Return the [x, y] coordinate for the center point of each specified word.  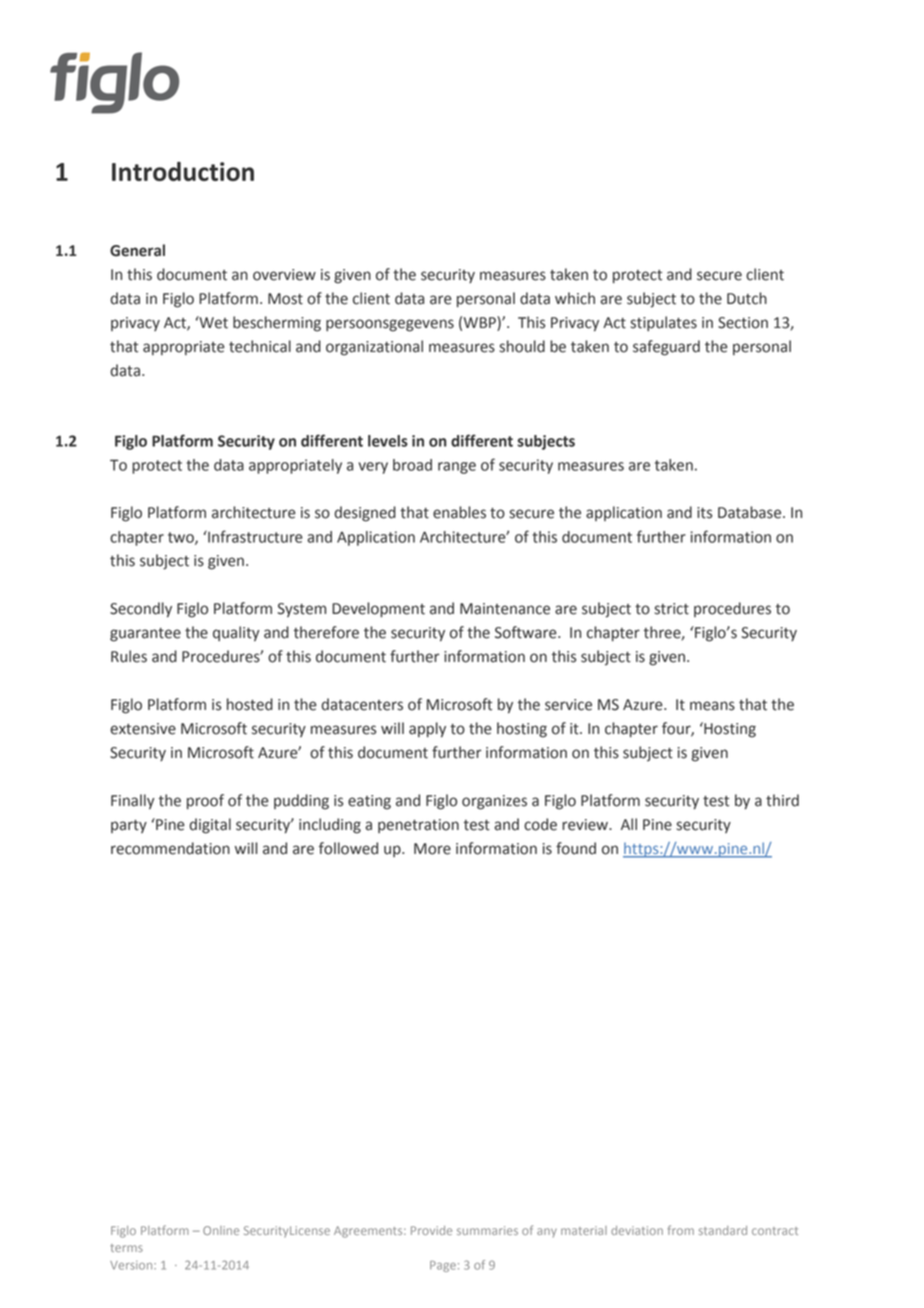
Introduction [183, 171]
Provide [431, 1230]
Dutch [747, 298]
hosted [250, 704]
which [575, 298]
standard [723, 1230]
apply [427, 730]
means [712, 706]
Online [221, 1230]
